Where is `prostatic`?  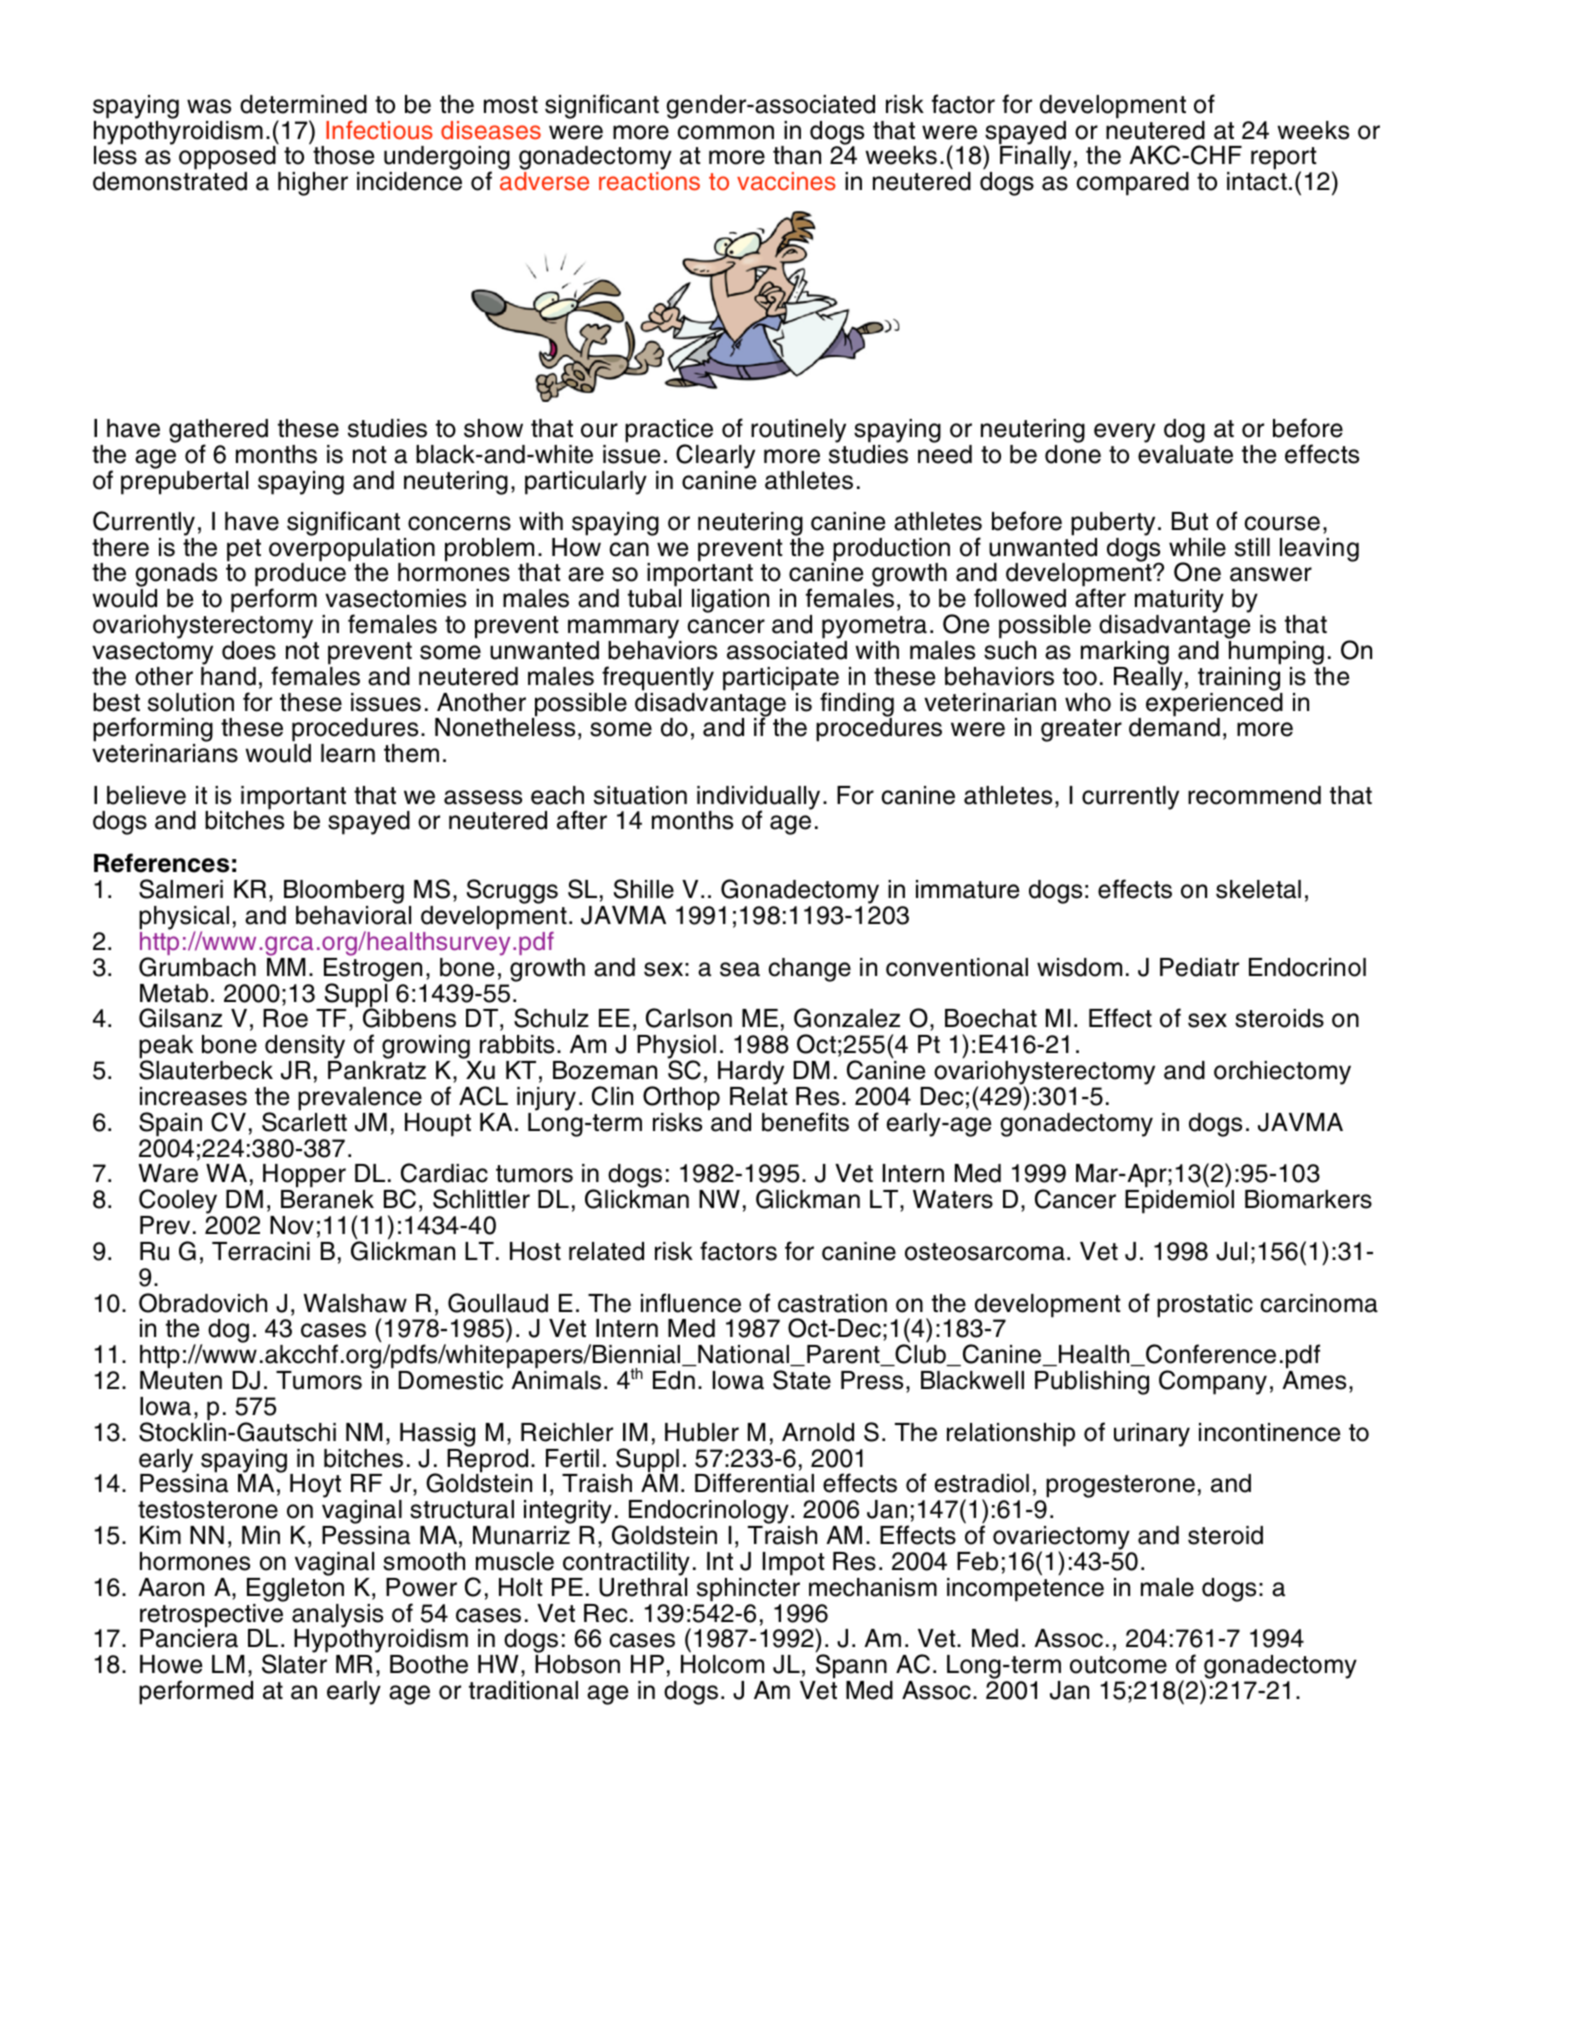
prostatic is located at coordinates (1205, 1306).
